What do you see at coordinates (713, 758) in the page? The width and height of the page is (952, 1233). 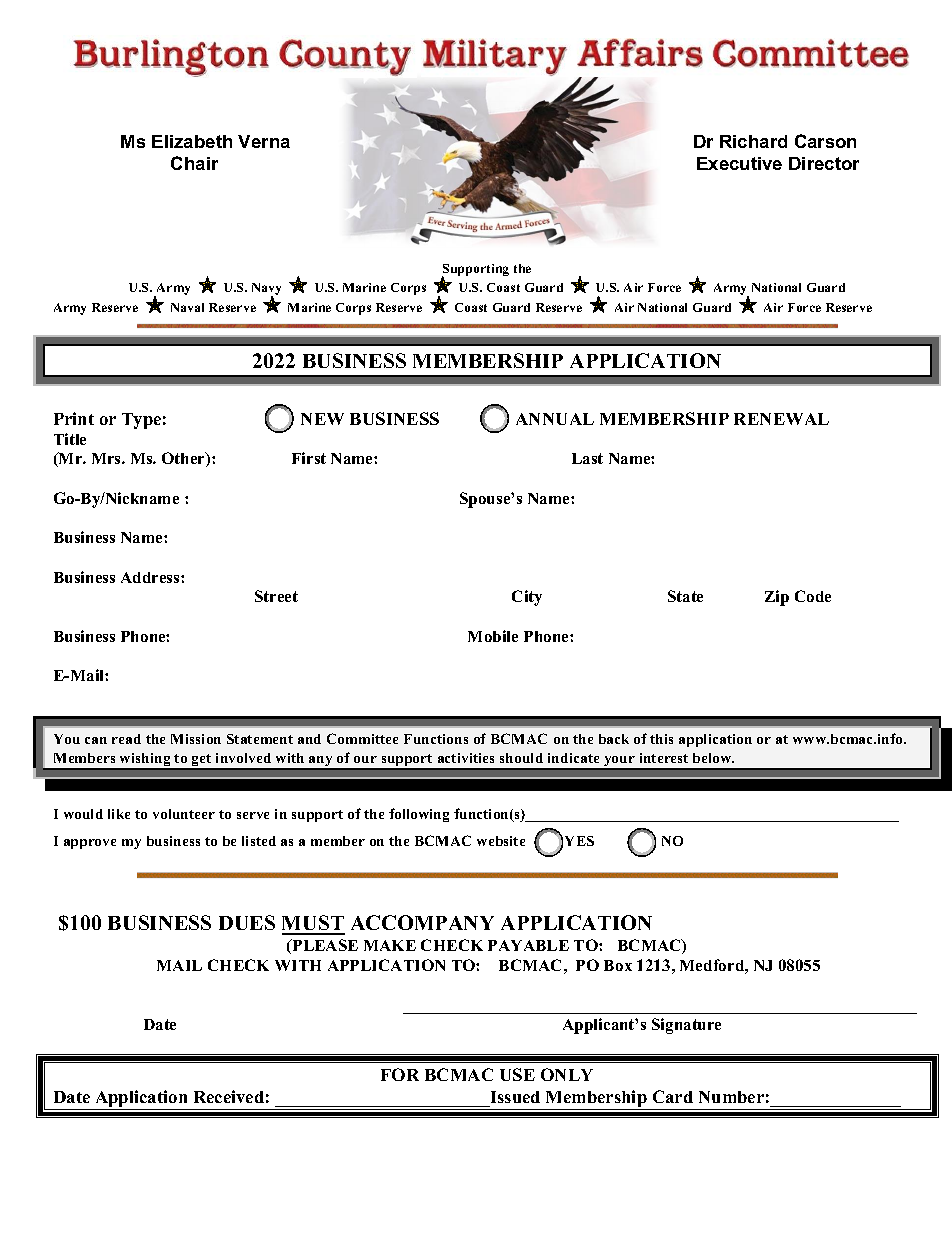 I see `below` at bounding box center [713, 758].
